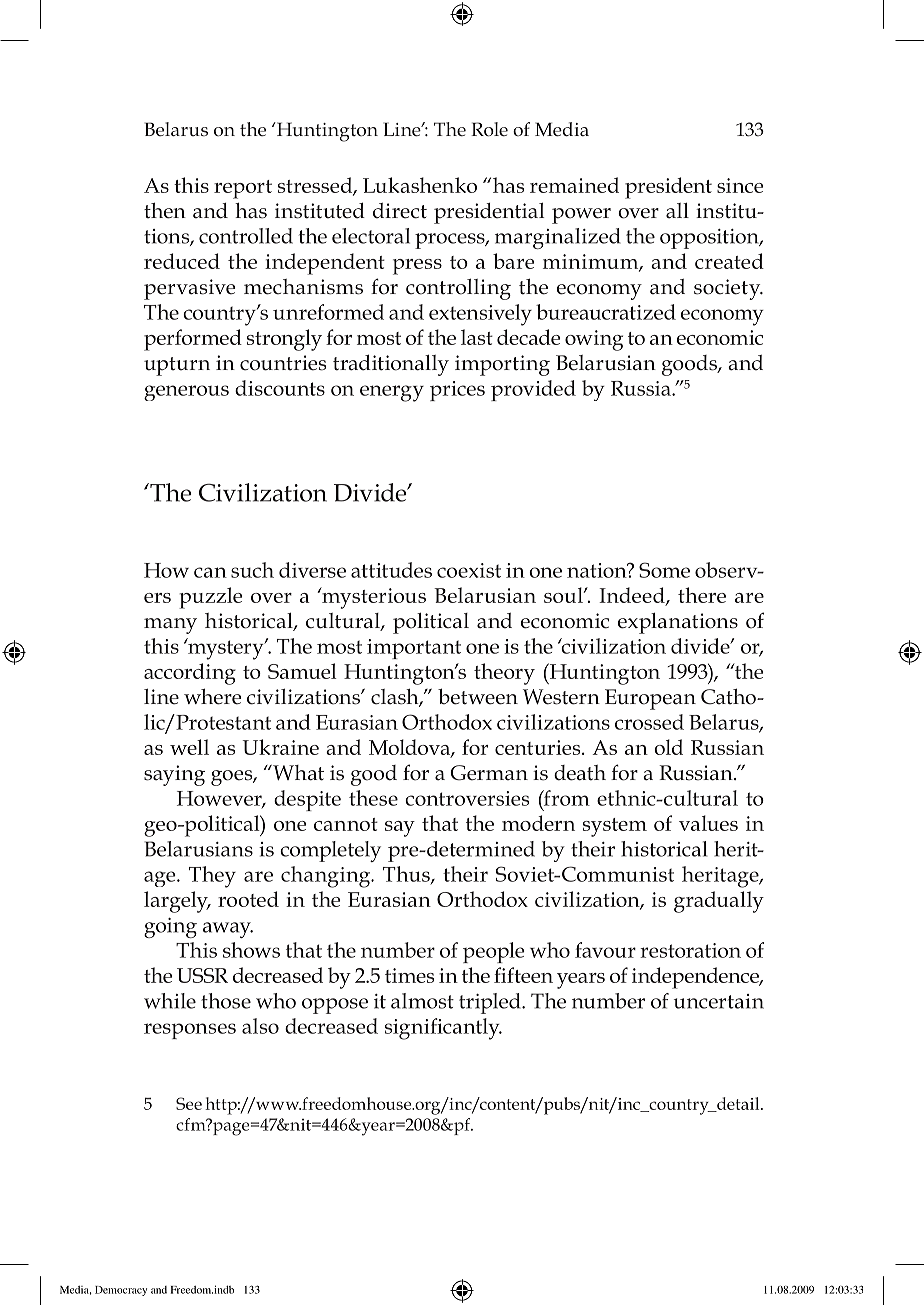 This image has width=924, height=1305. Describe the element at coordinates (702, 595) in the image. I see `there` at that location.
